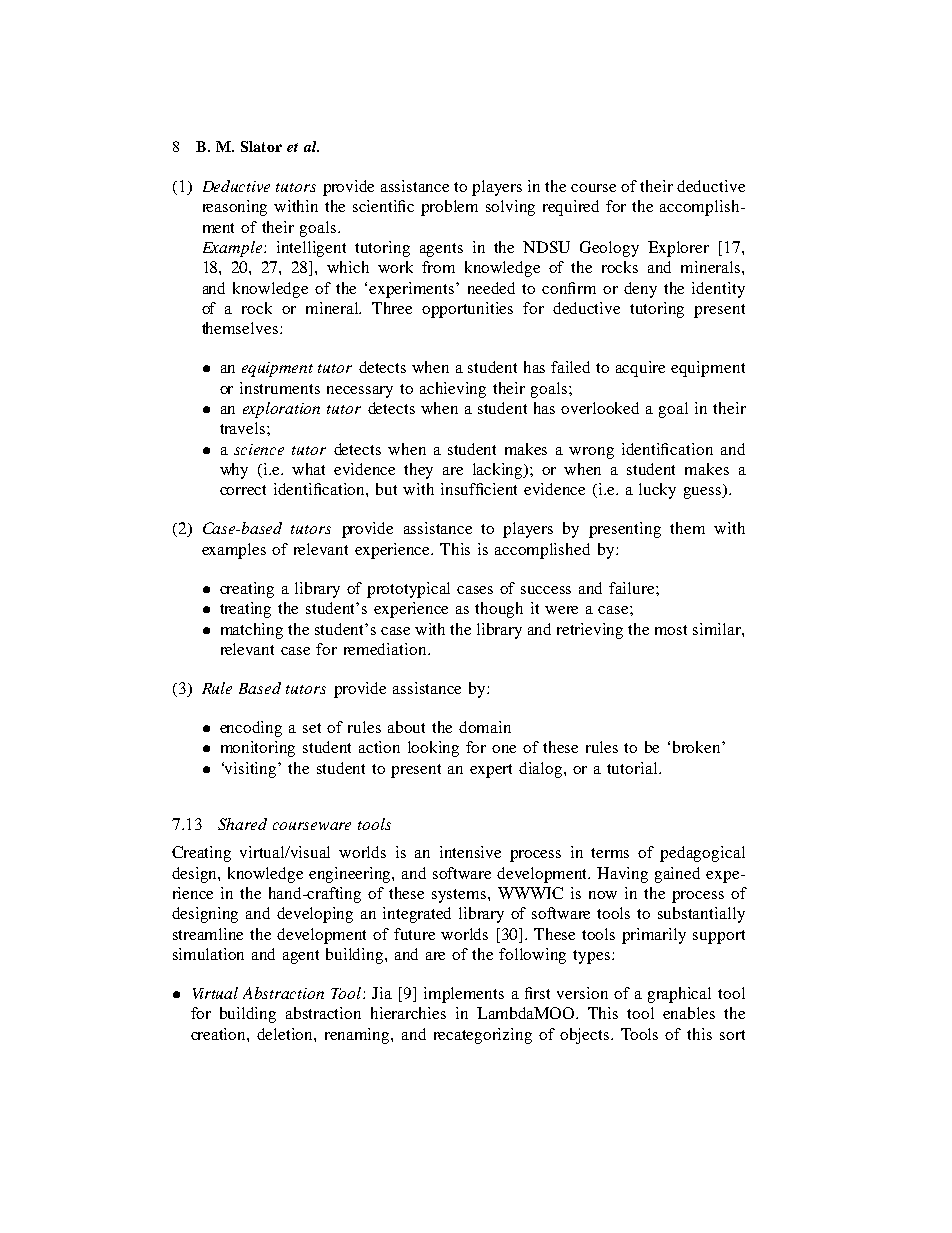  What do you see at coordinates (499, 610) in the screenshot?
I see `though` at bounding box center [499, 610].
